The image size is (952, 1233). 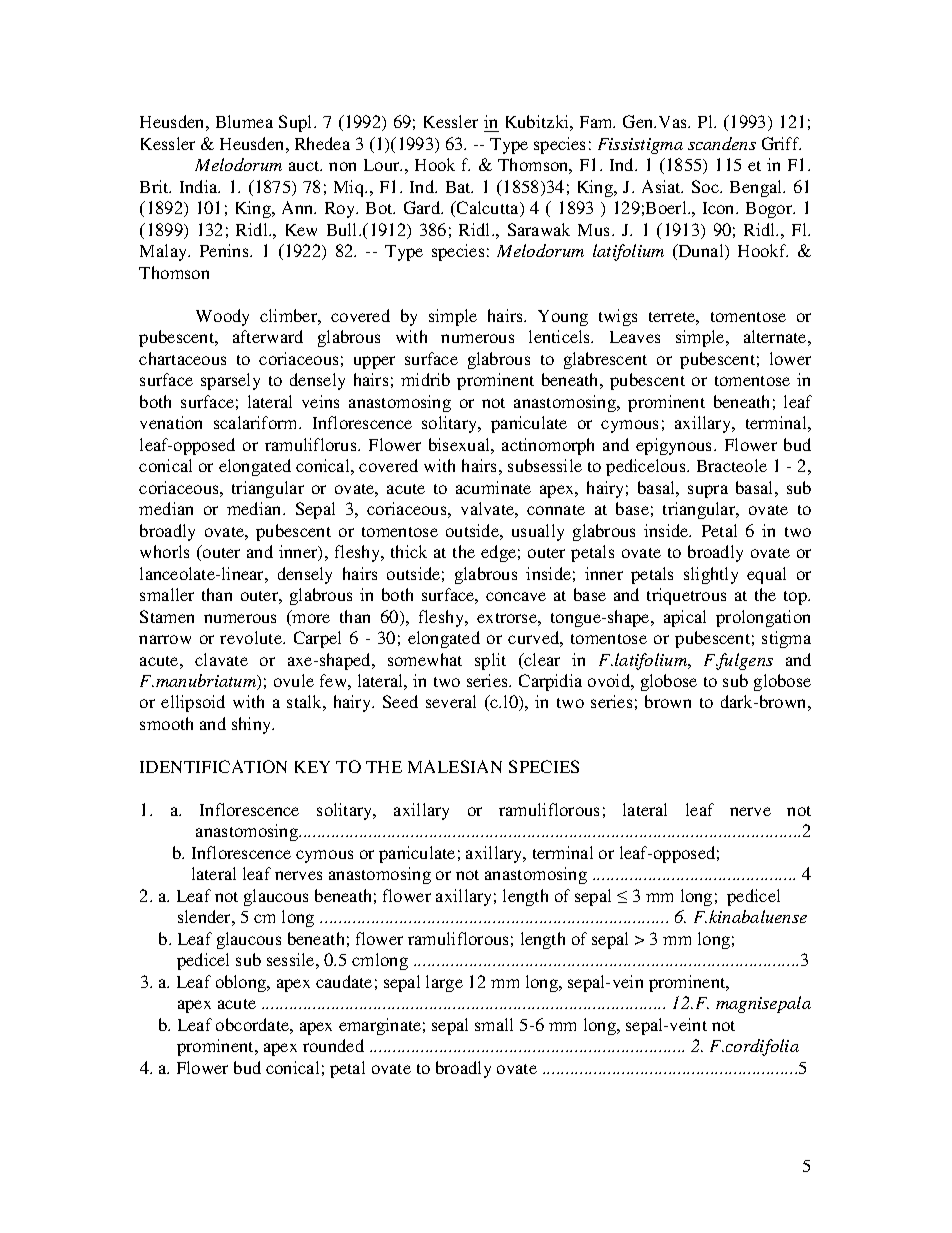 I want to click on rounded, so click(x=333, y=1045).
